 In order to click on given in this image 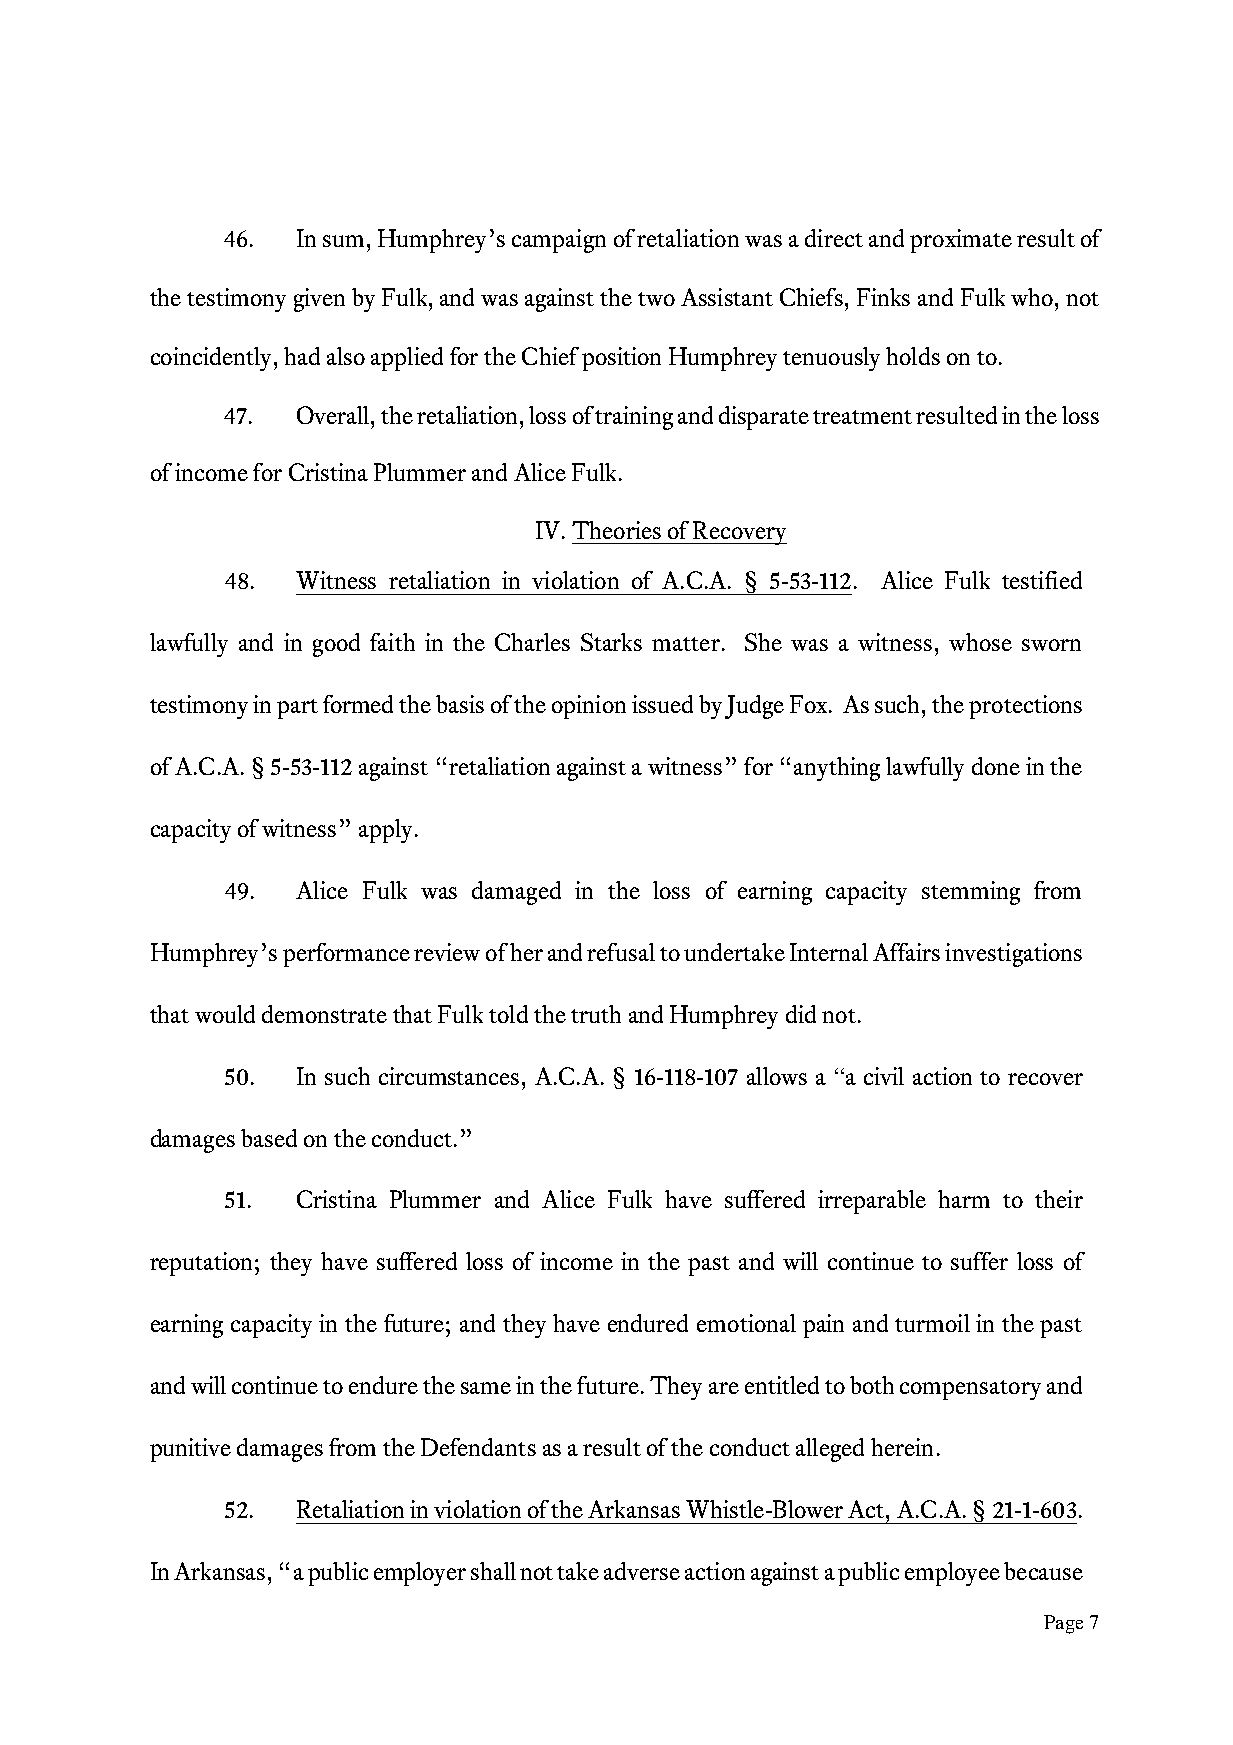, I will do `click(319, 300)`.
